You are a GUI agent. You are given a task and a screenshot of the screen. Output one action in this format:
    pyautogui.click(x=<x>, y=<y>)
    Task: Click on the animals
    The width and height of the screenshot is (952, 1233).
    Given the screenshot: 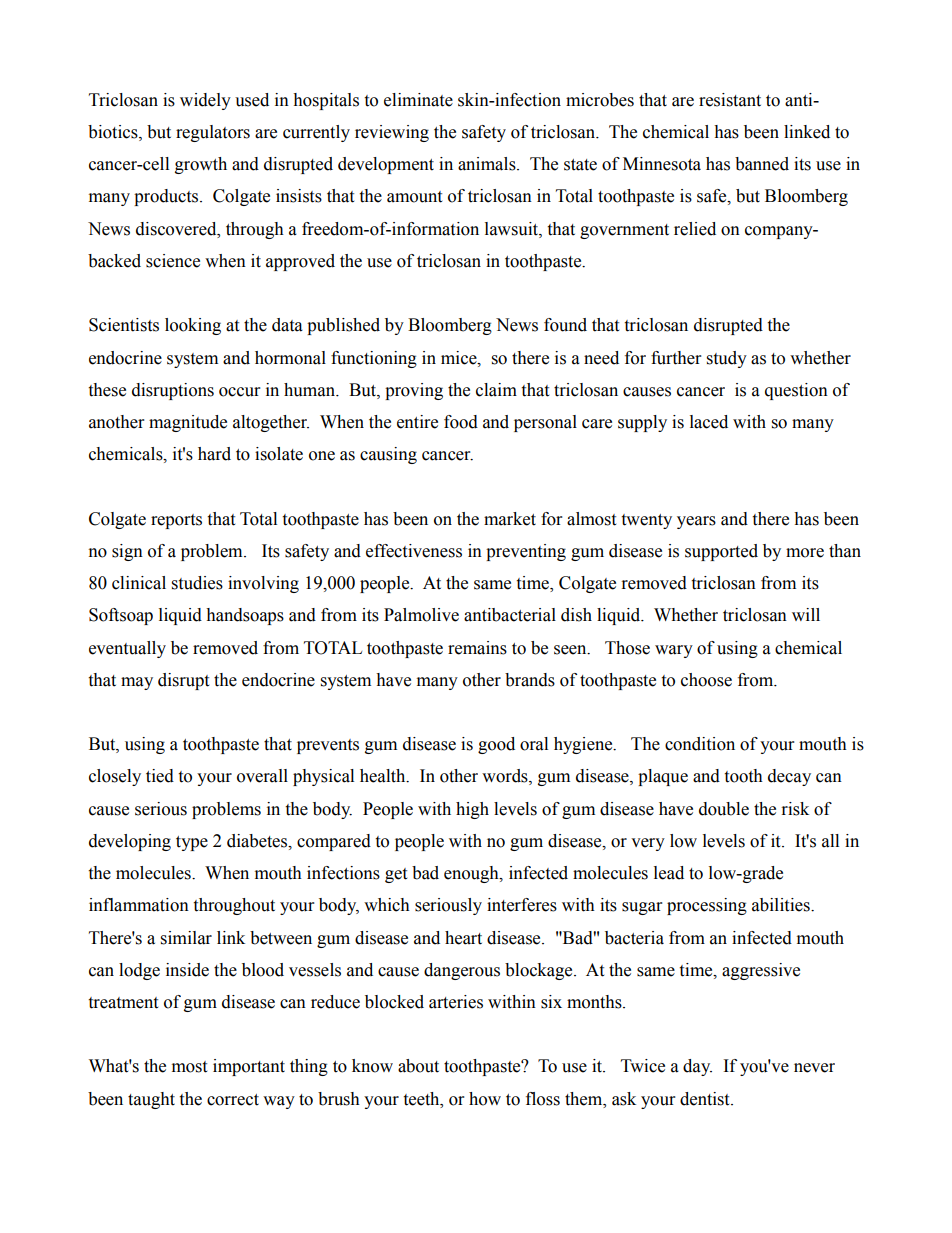 What is the action you would take?
    pyautogui.click(x=488, y=164)
